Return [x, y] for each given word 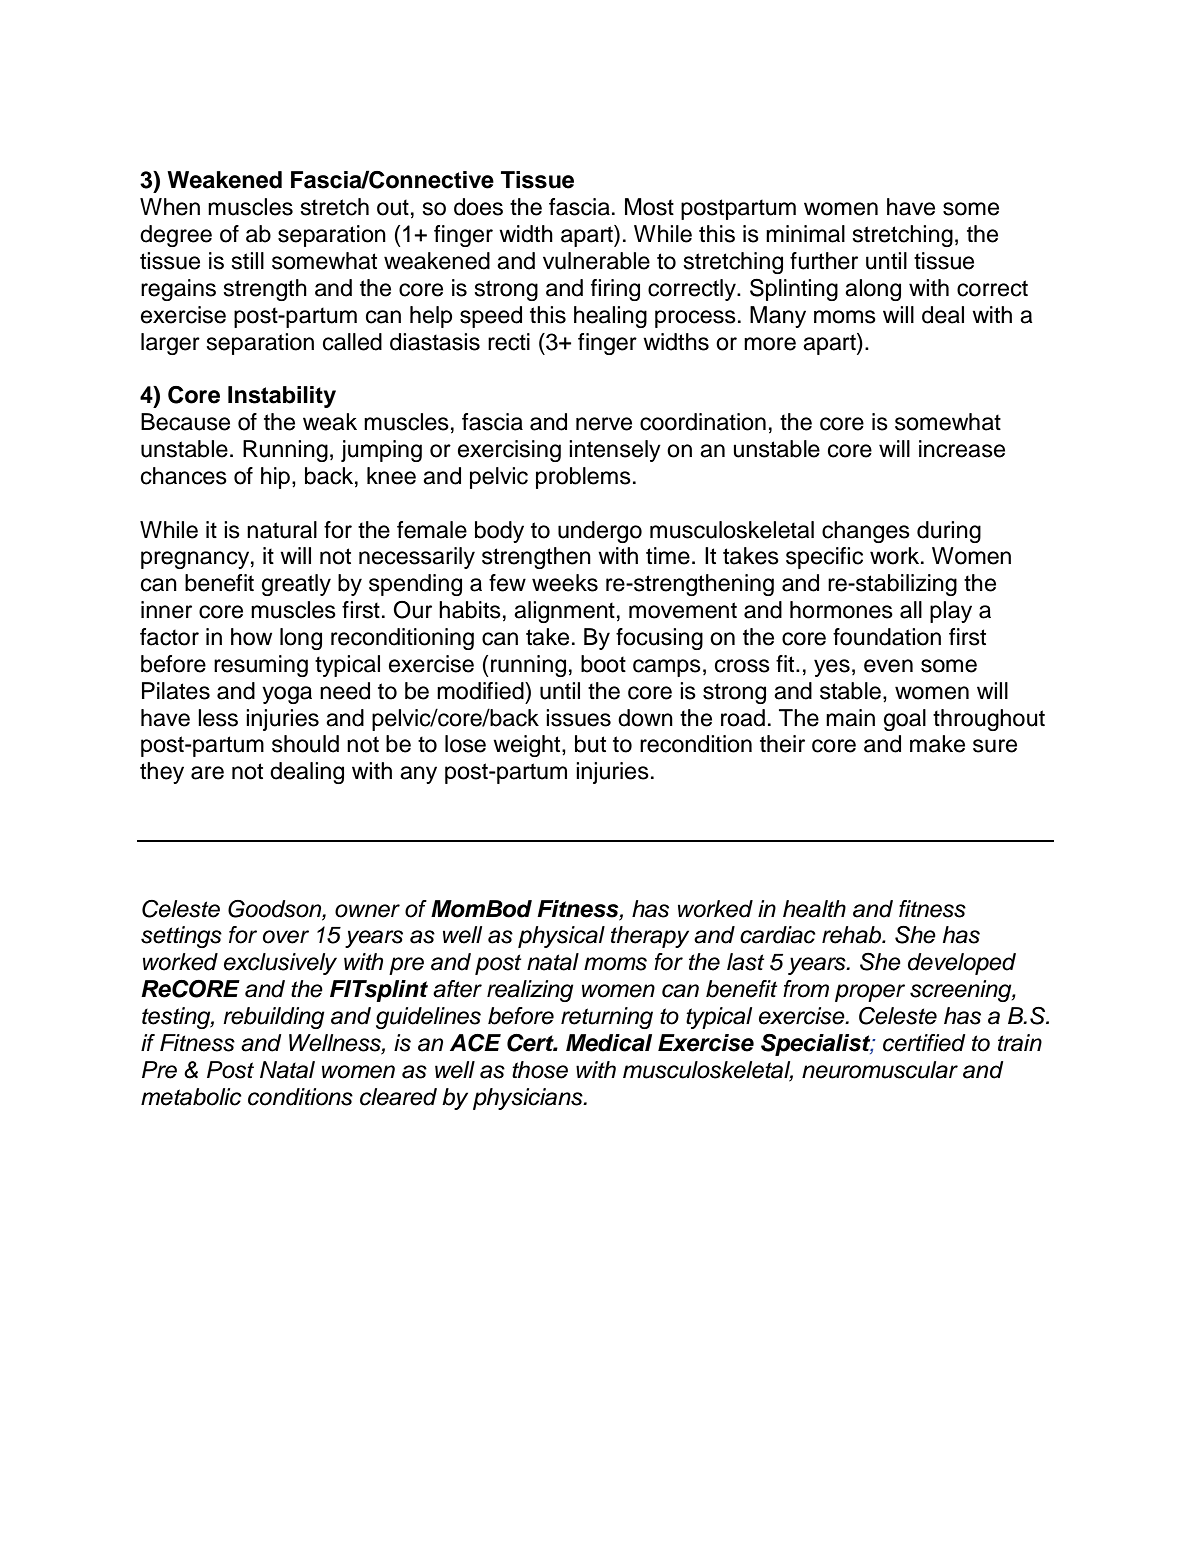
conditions [300, 1097]
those [540, 1070]
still [248, 261]
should [305, 744]
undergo [600, 532]
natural [282, 530]
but [590, 744]
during [949, 532]
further [824, 261]
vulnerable [596, 261]
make [937, 744]
